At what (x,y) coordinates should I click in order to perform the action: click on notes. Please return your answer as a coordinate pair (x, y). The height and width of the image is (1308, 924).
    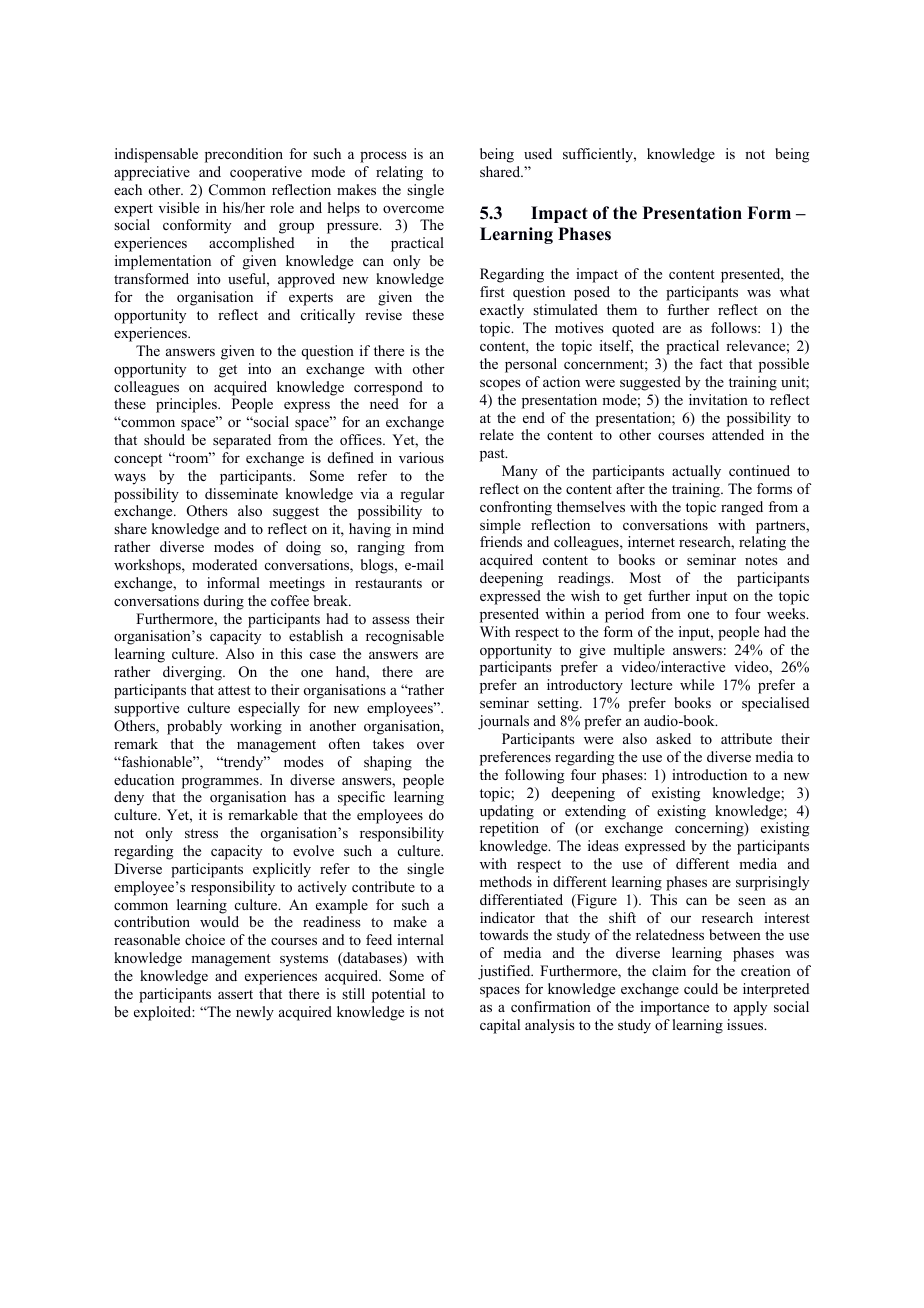
    Looking at the image, I should click on (761, 560).
